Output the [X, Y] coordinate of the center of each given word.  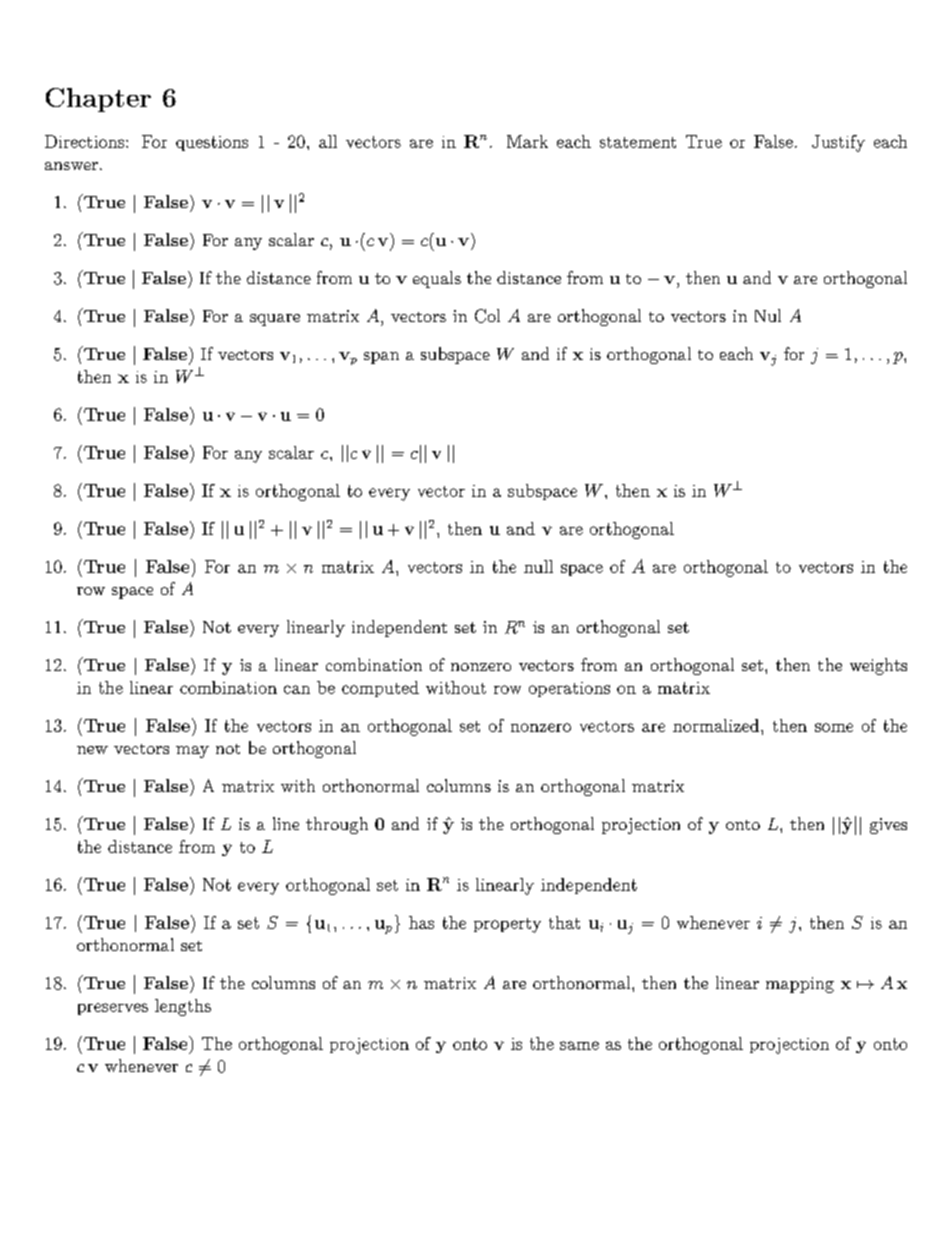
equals [437, 279]
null [538, 566]
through [337, 825]
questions [212, 143]
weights [878, 666]
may [192, 752]
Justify [838, 143]
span [381, 358]
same [579, 1045]
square [275, 320]
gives [888, 826]
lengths [183, 1007]
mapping [800, 985]
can [297, 689]
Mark [527, 141]
